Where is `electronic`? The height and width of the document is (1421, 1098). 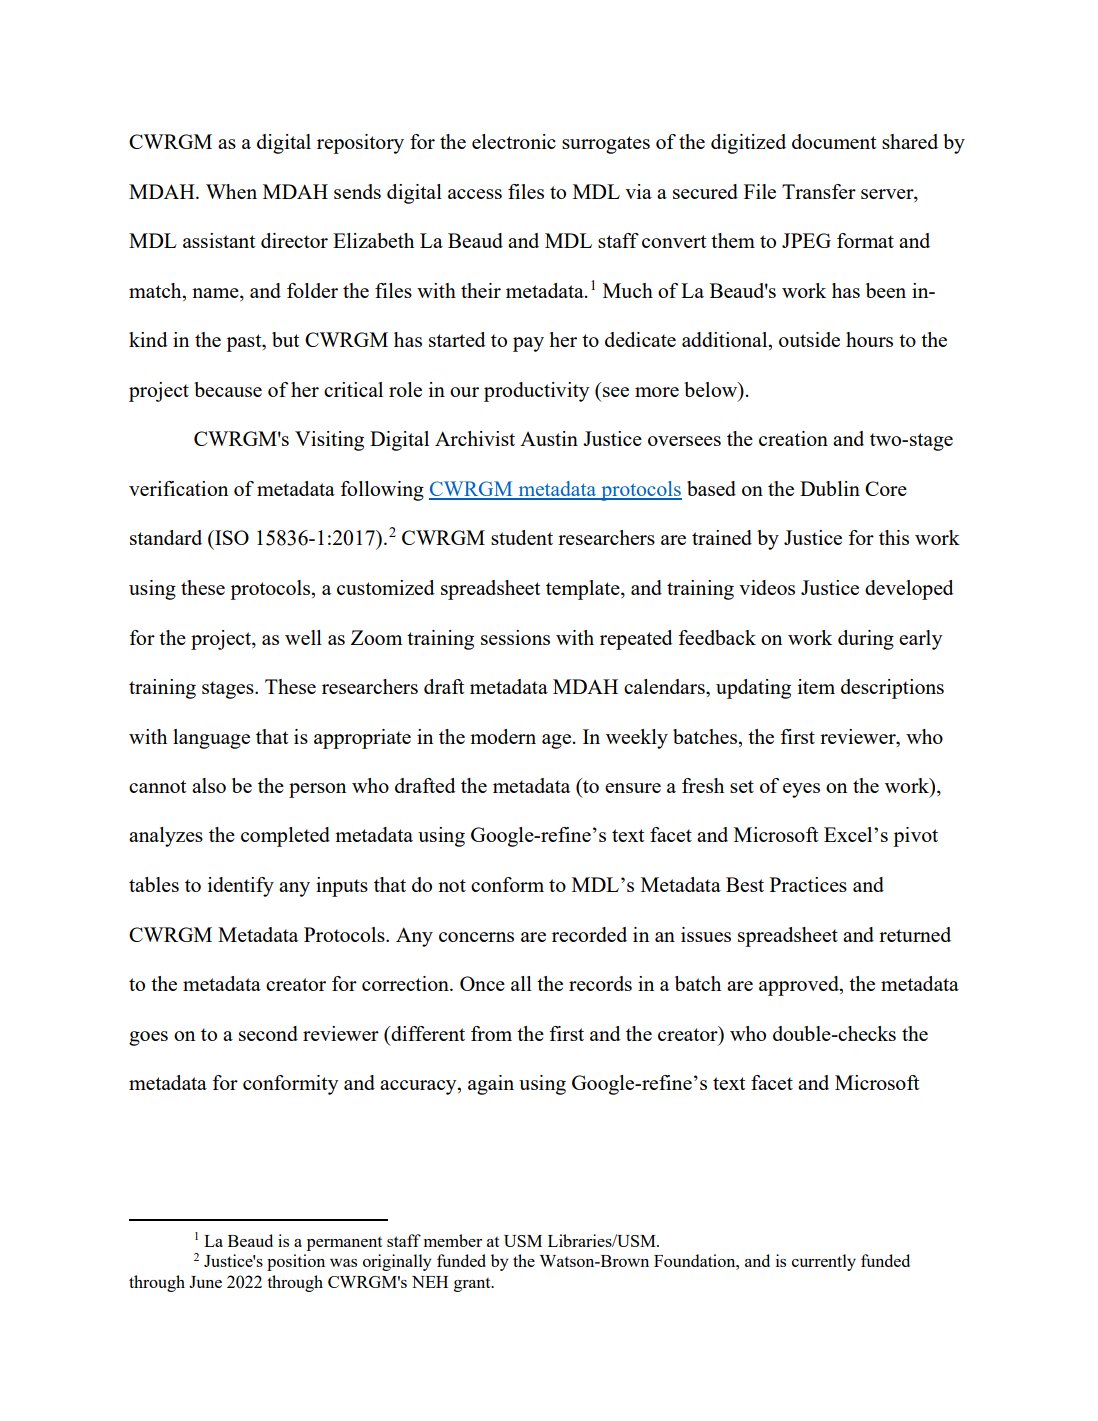 electronic is located at coordinates (514, 141).
